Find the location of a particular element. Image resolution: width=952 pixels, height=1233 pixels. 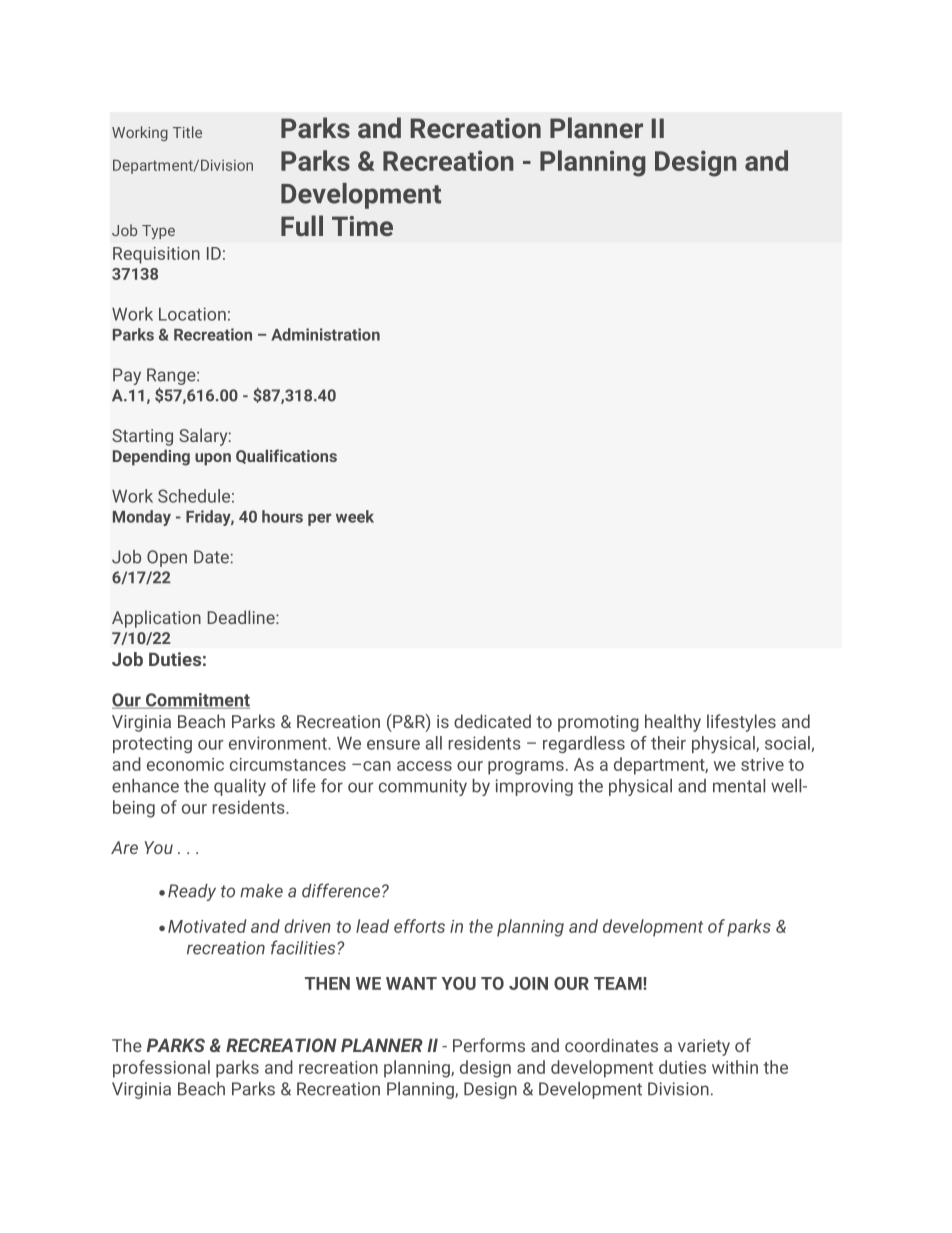

healthy is located at coordinates (673, 723).
